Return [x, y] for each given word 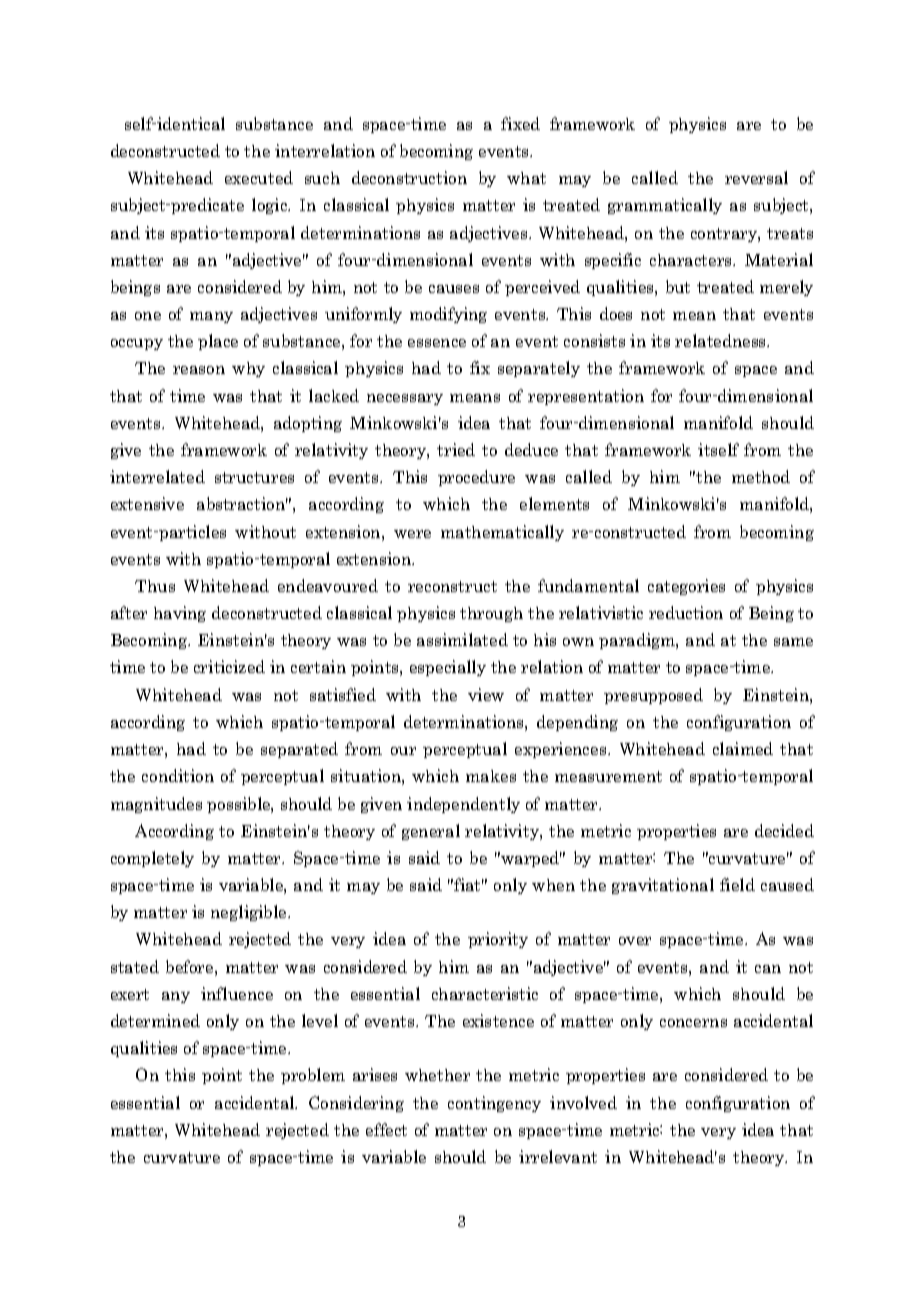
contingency [494, 1104]
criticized [229, 666]
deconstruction [409, 177]
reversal [756, 177]
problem [313, 1076]
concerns [693, 1023]
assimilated [462, 639]
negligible [250, 913]
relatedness [722, 340]
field [737, 884]
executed [259, 177]
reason [199, 370]
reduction [686, 612]
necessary [405, 399]
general [431, 832]
